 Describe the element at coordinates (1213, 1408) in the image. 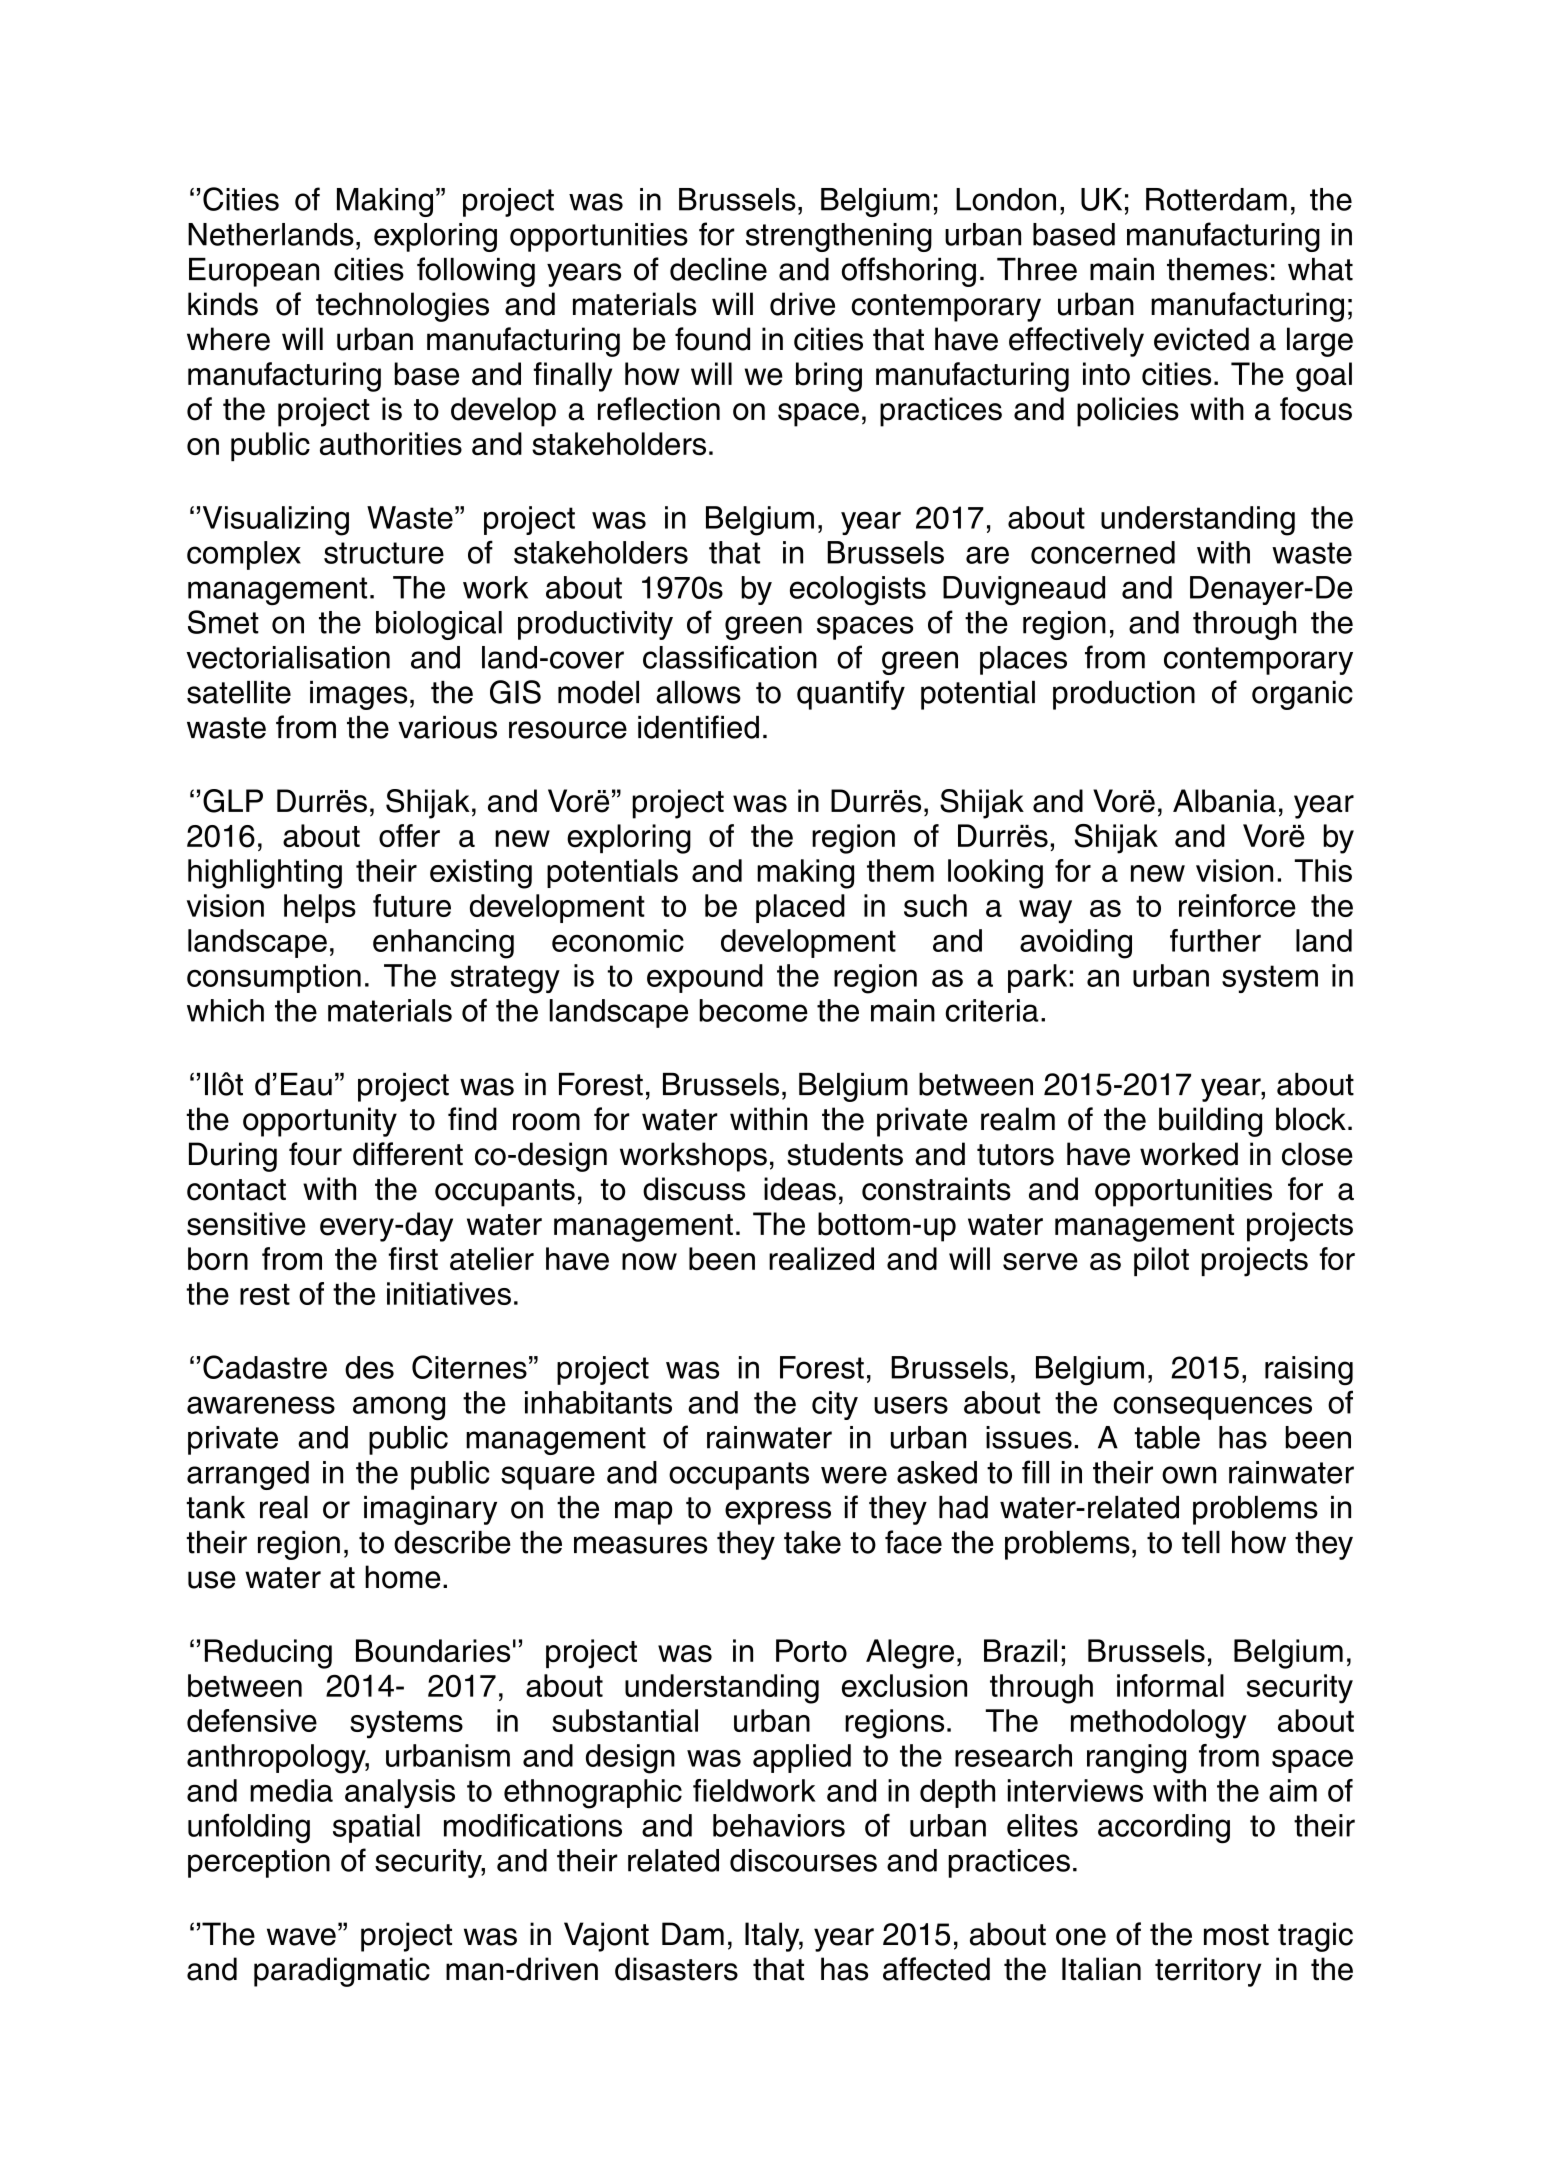

I see `consequences` at that location.
